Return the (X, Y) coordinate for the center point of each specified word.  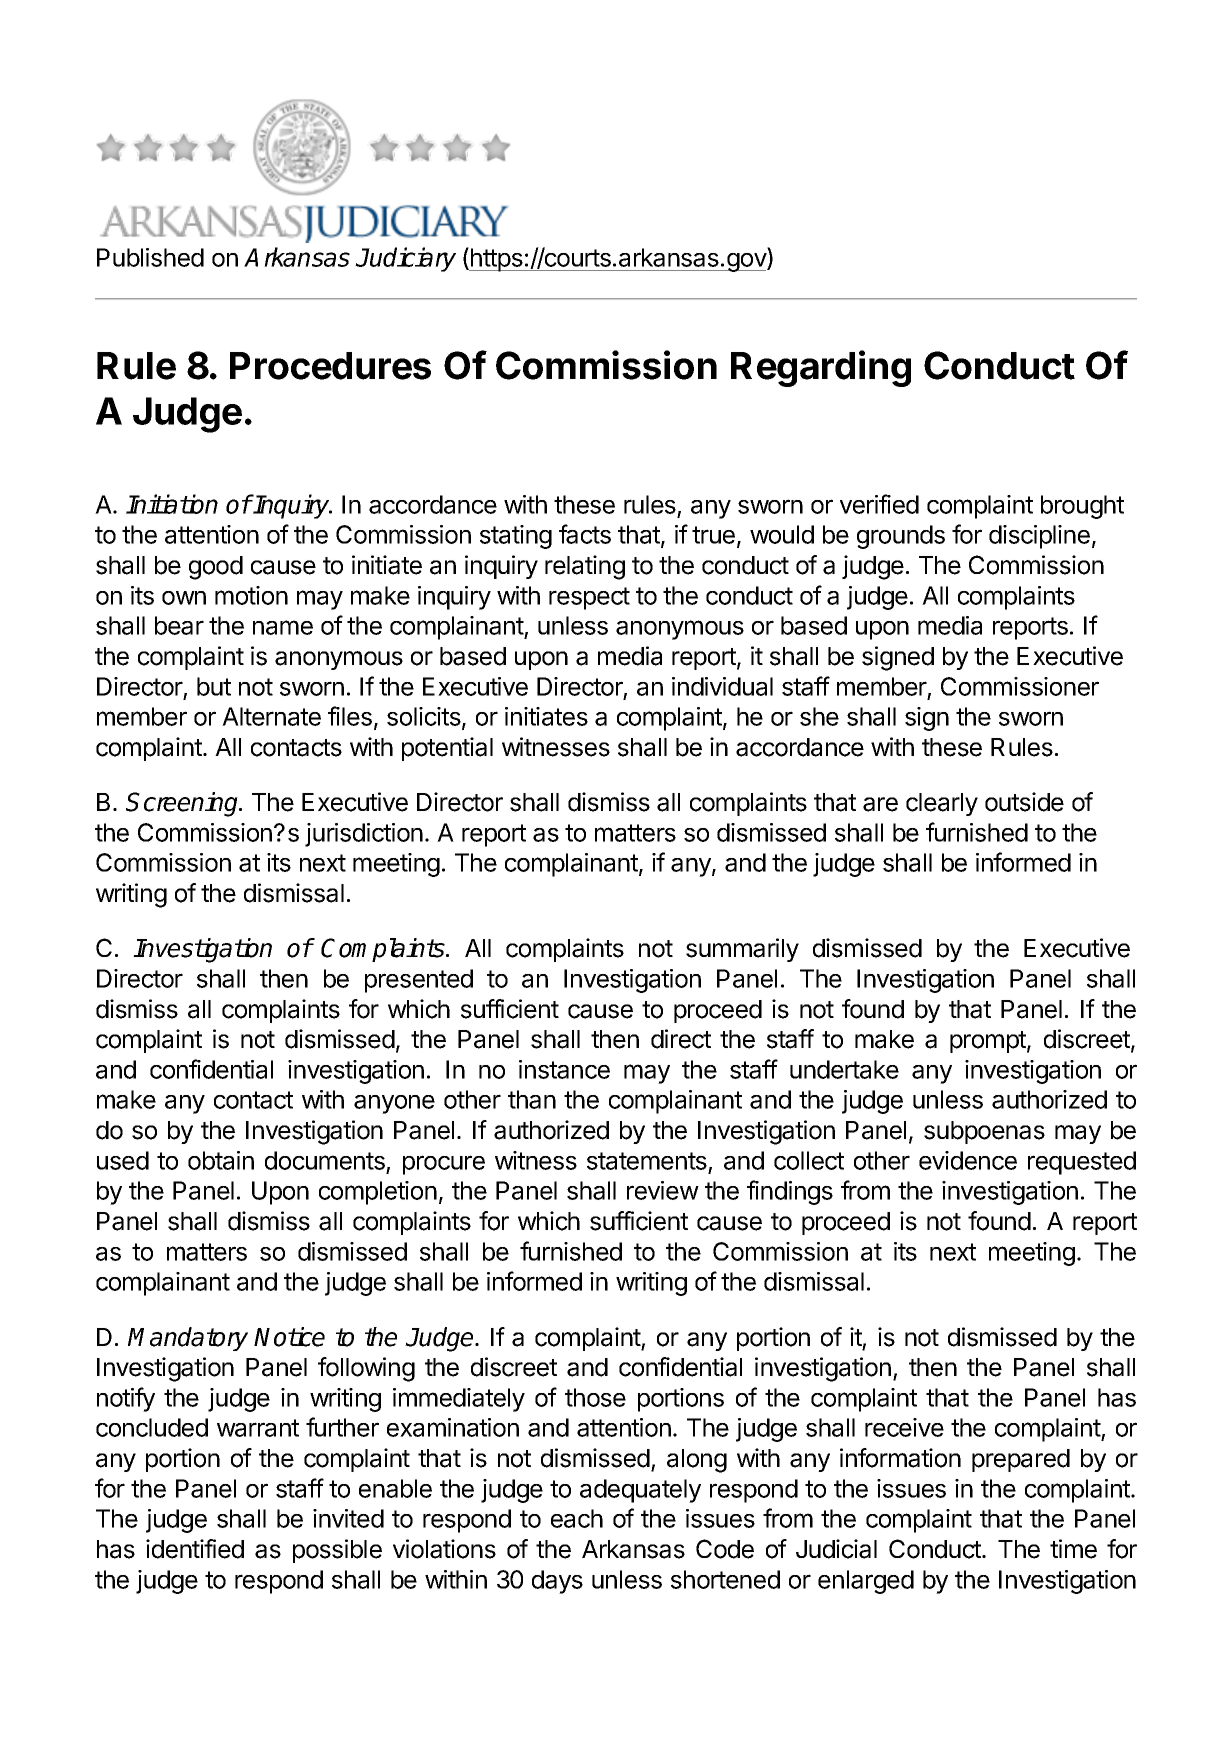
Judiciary (405, 259)
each (577, 1518)
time (1073, 1549)
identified (195, 1549)
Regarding (821, 368)
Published (150, 257)
